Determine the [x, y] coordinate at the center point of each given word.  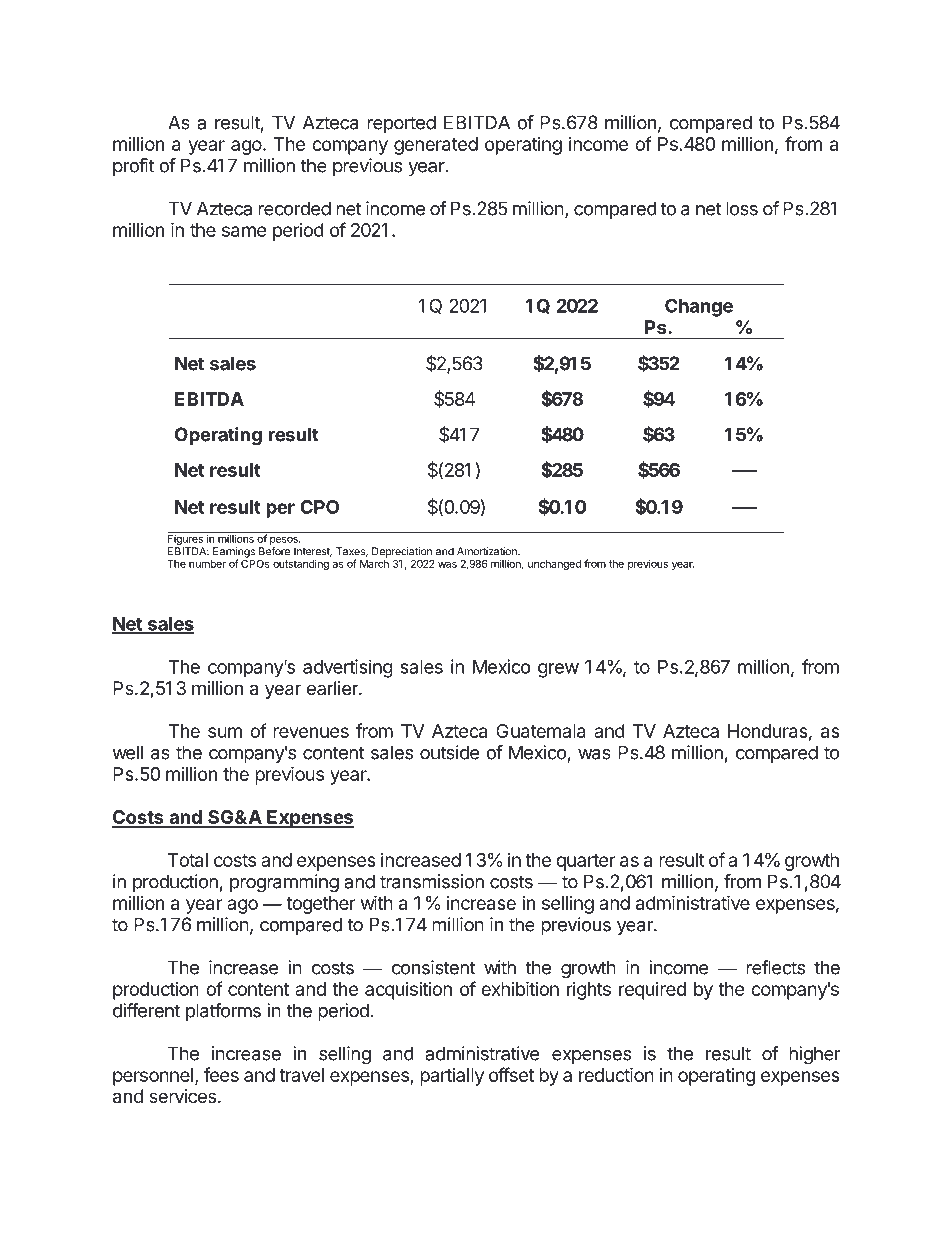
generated [436, 146]
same [244, 231]
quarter [586, 862]
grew [558, 670]
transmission [432, 881]
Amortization [488, 551]
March [374, 564]
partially [452, 1077]
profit [133, 167]
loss [742, 208]
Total [188, 860]
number [207, 564]
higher [815, 1055]
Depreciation [402, 552]
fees [221, 1074]
